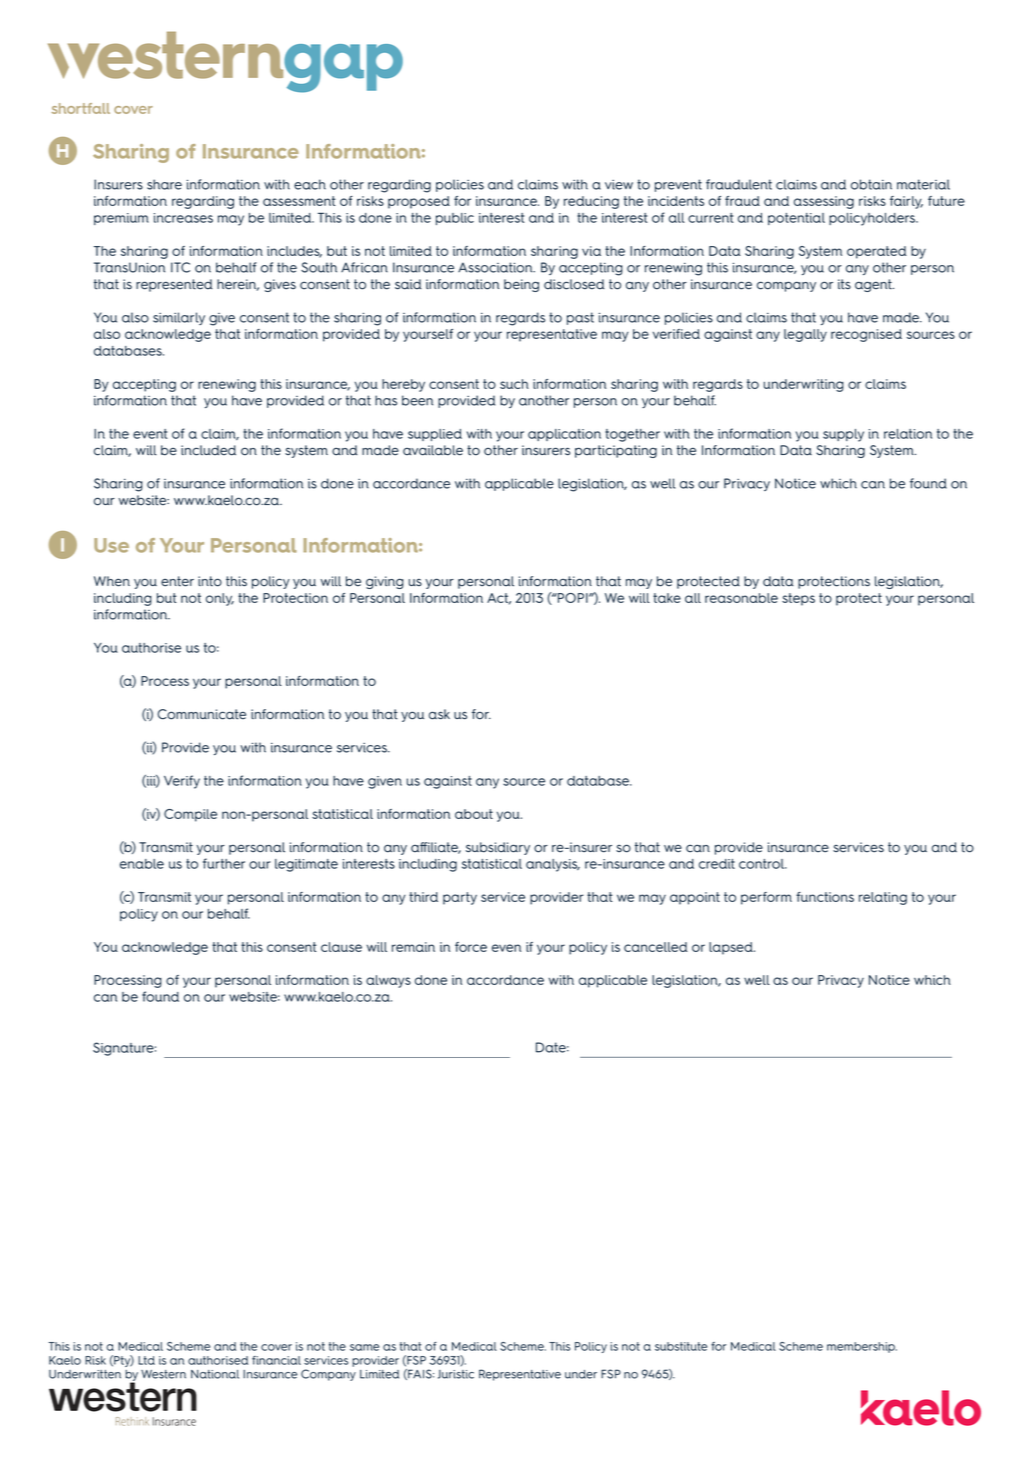  I want to click on assessing, so click(824, 202).
